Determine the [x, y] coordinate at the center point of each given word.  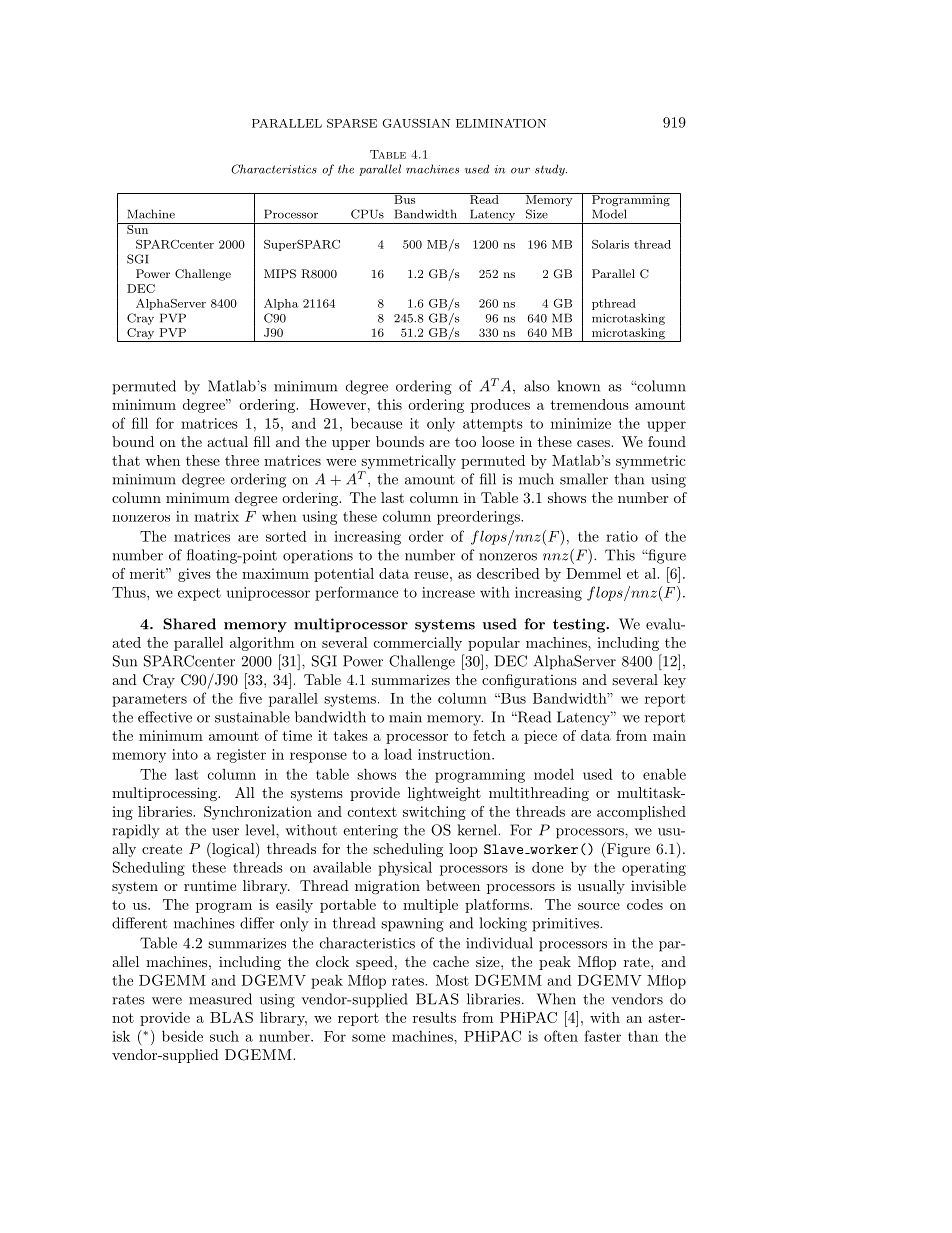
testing [580, 625]
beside [182, 1036]
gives [194, 575]
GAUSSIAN [416, 123]
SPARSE [352, 123]
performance [356, 593]
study [551, 170]
